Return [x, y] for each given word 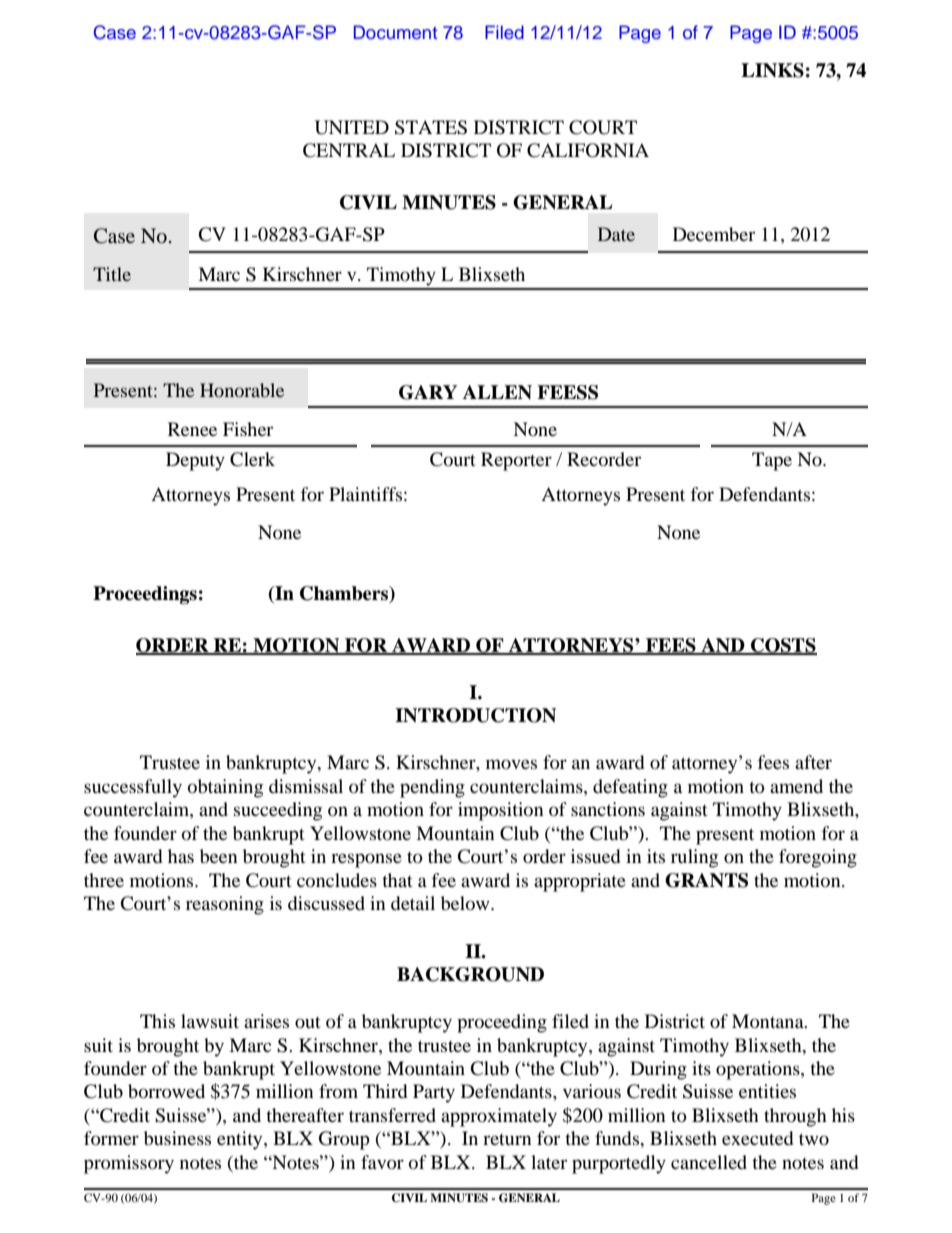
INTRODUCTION [475, 715]
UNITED [352, 127]
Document [395, 32]
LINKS [772, 70]
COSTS [783, 646]
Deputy [195, 461]
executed [757, 1138]
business [177, 1138]
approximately [499, 1117]
